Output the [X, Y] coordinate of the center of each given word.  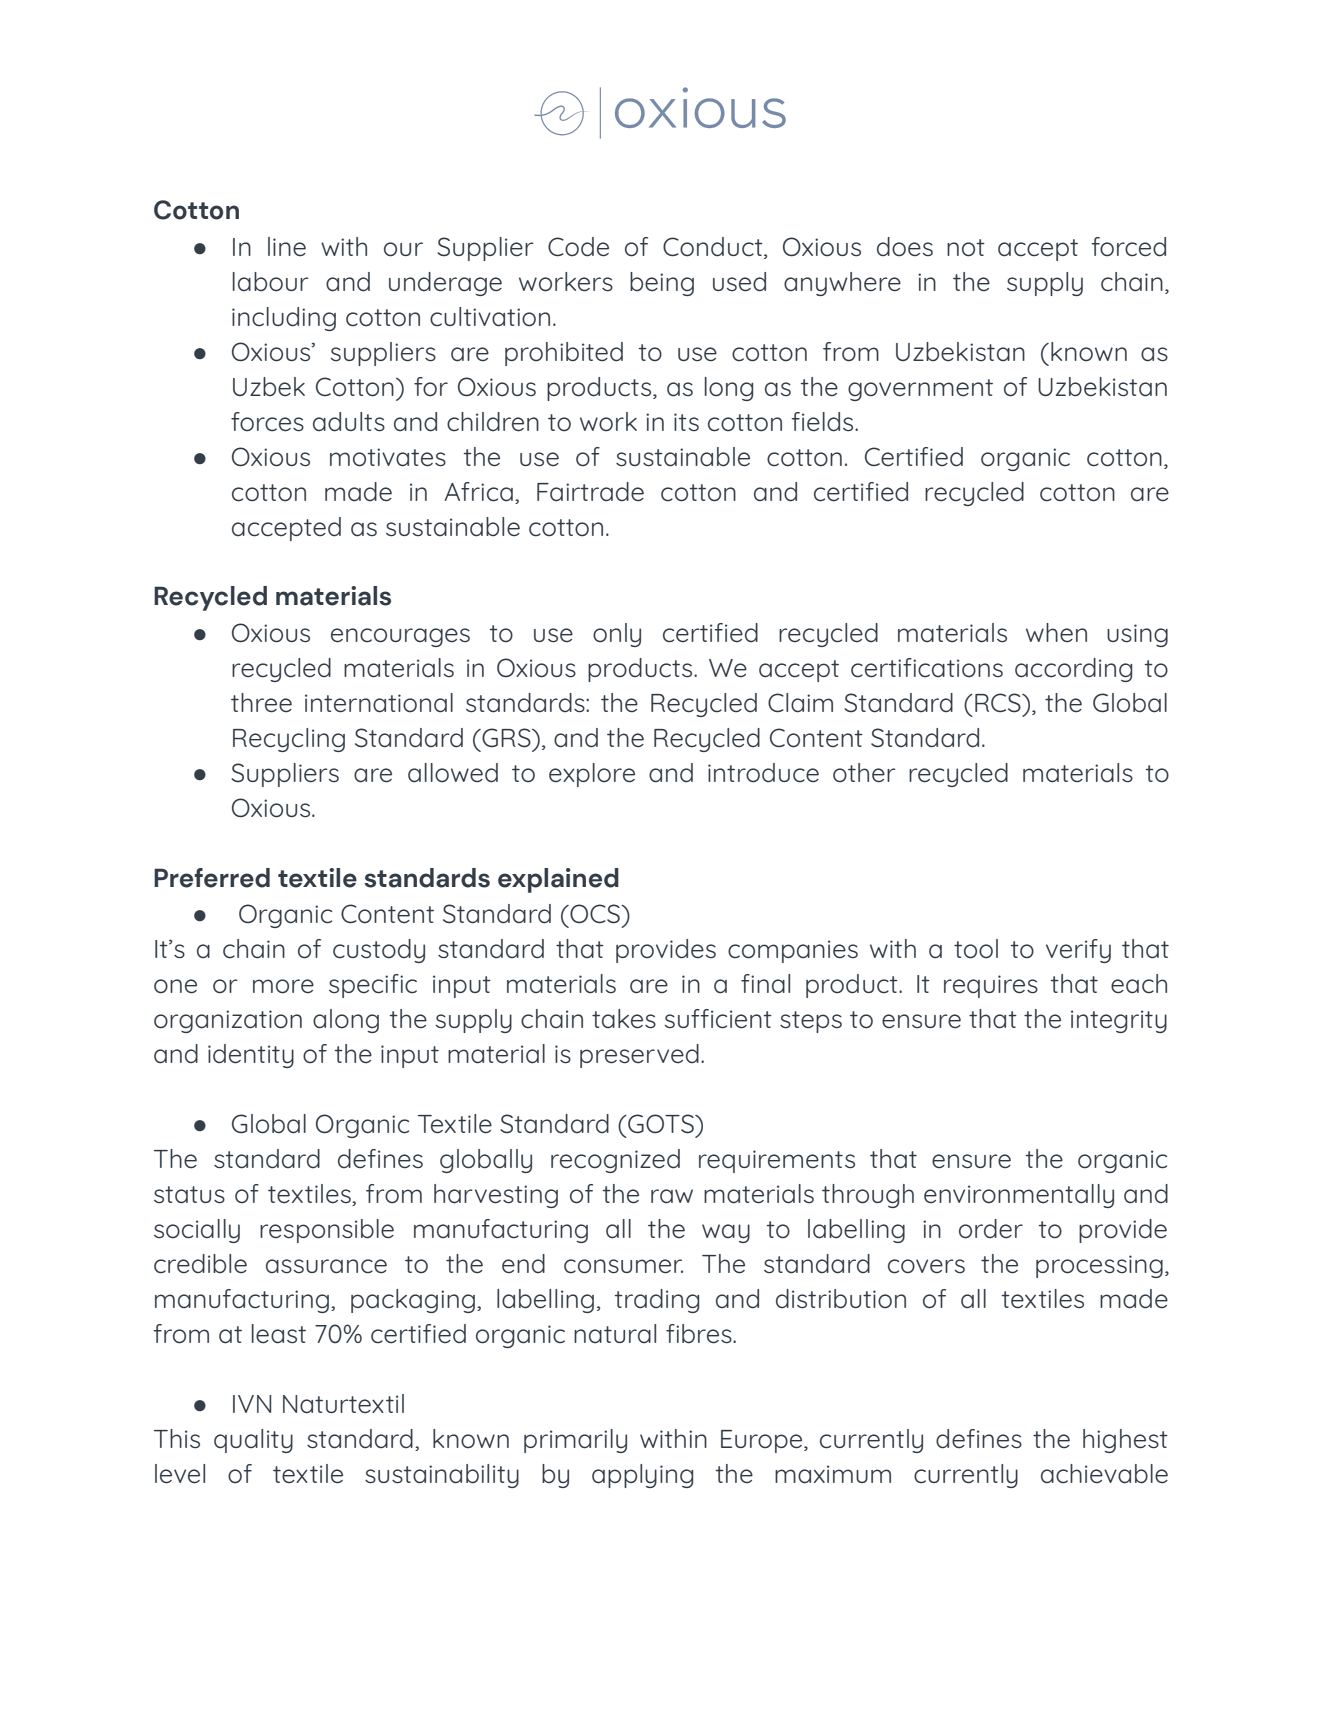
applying [642, 1476]
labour [271, 282]
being [662, 284]
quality [253, 1441]
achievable [1104, 1474]
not [966, 248]
